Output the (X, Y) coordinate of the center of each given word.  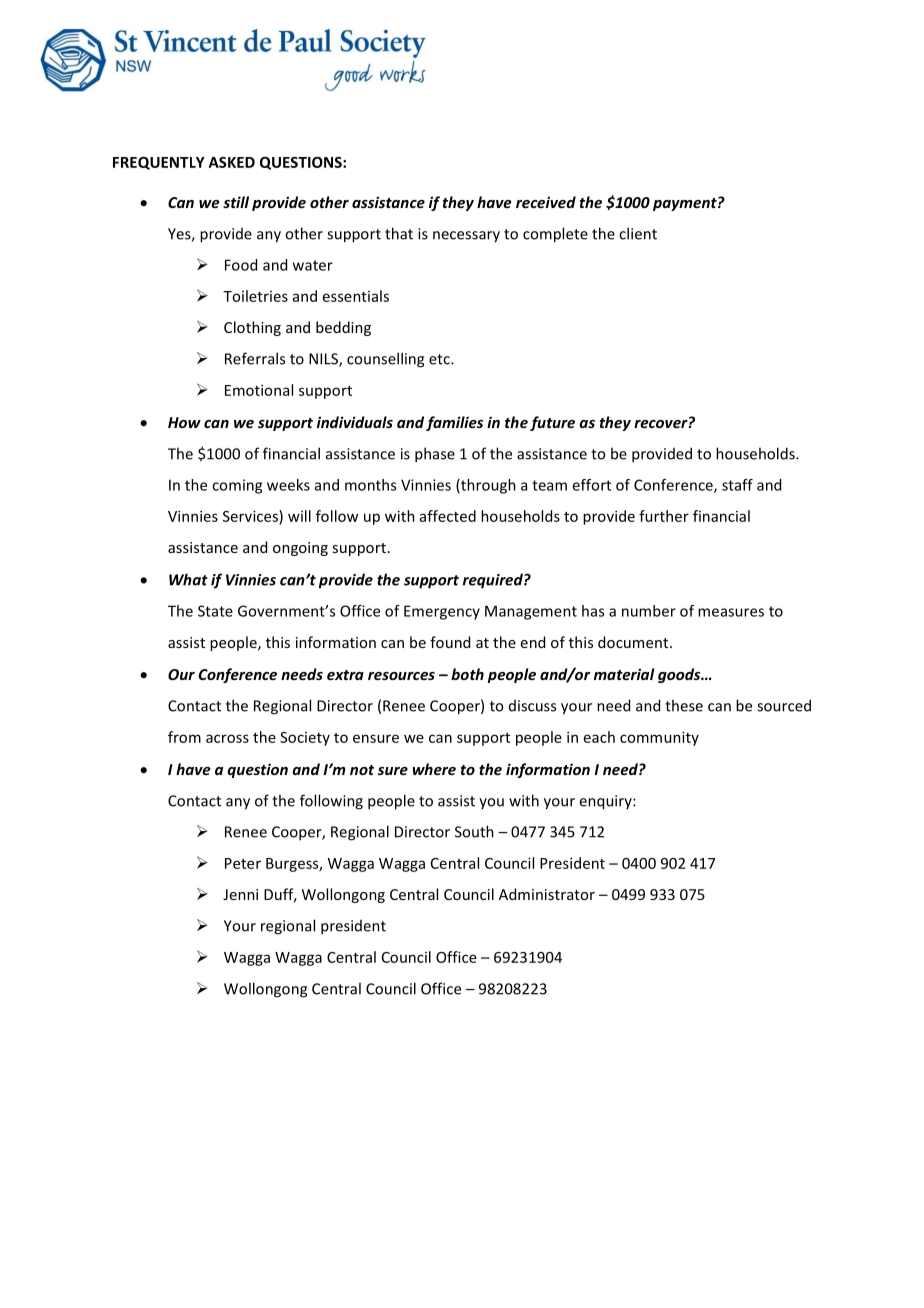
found (450, 642)
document (634, 642)
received (546, 202)
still (236, 202)
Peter (243, 863)
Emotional (259, 390)
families (454, 423)
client (638, 233)
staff (737, 485)
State (215, 611)
